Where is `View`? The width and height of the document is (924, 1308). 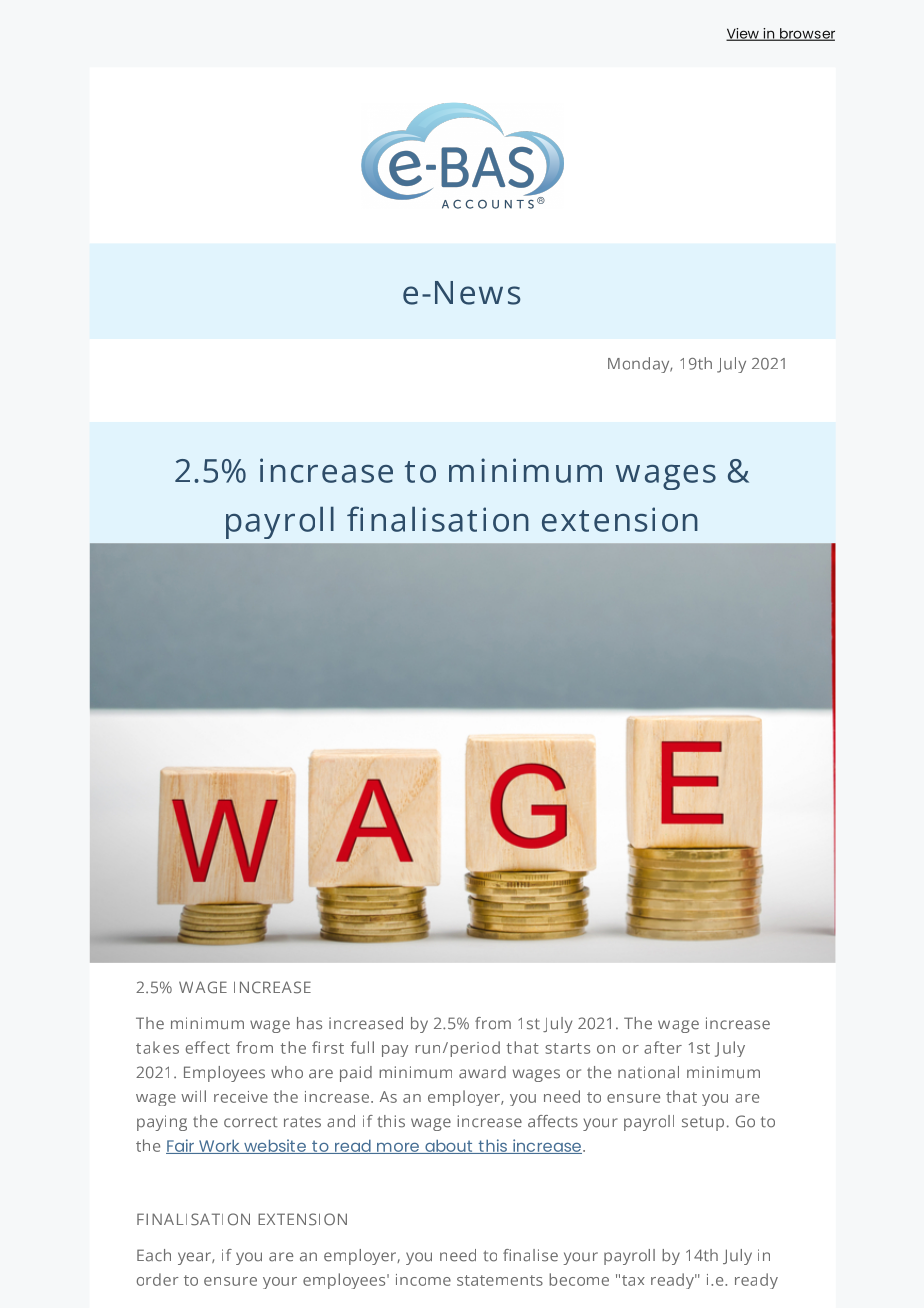 View is located at coordinates (743, 34).
